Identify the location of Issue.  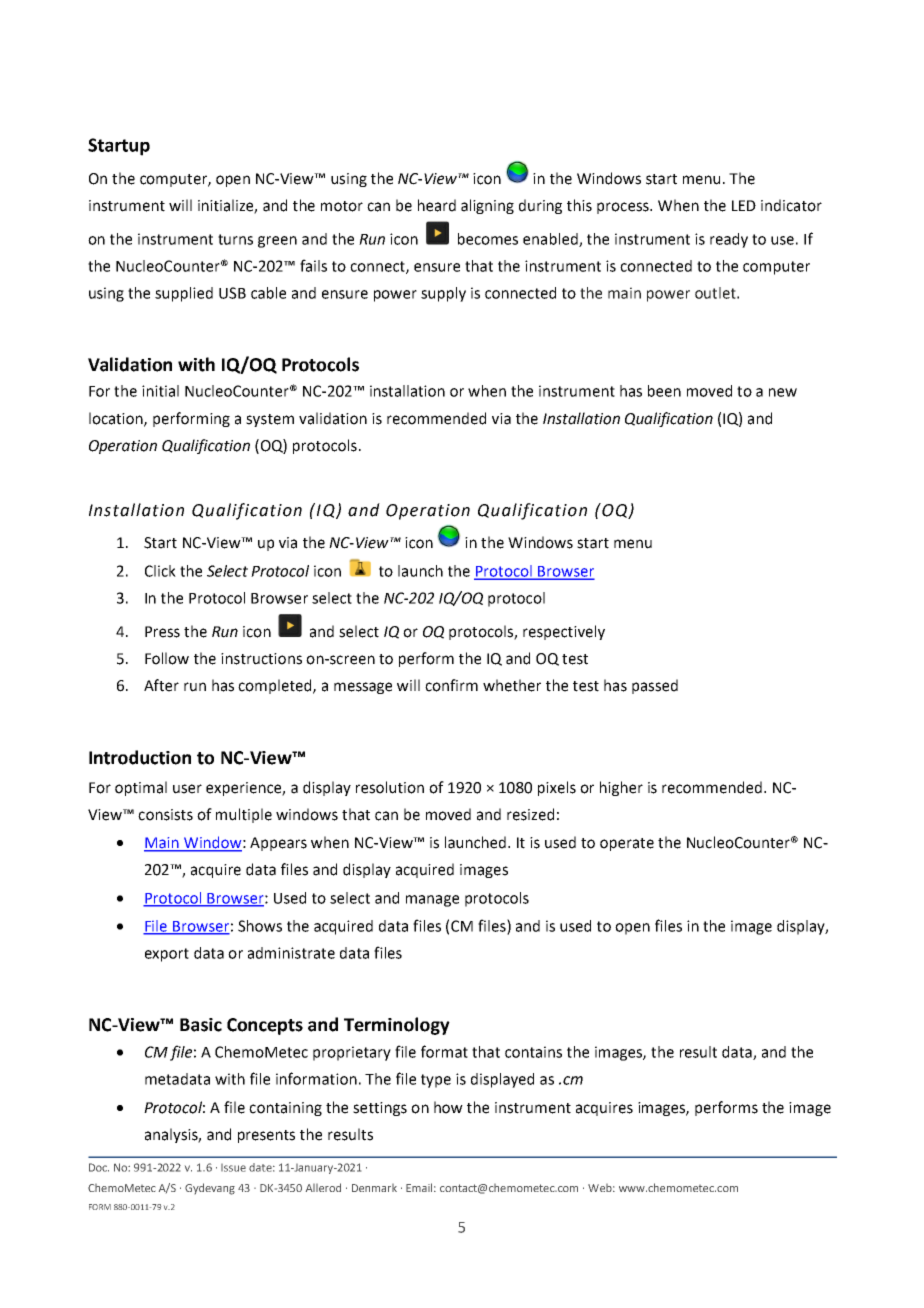
(233, 1168).
